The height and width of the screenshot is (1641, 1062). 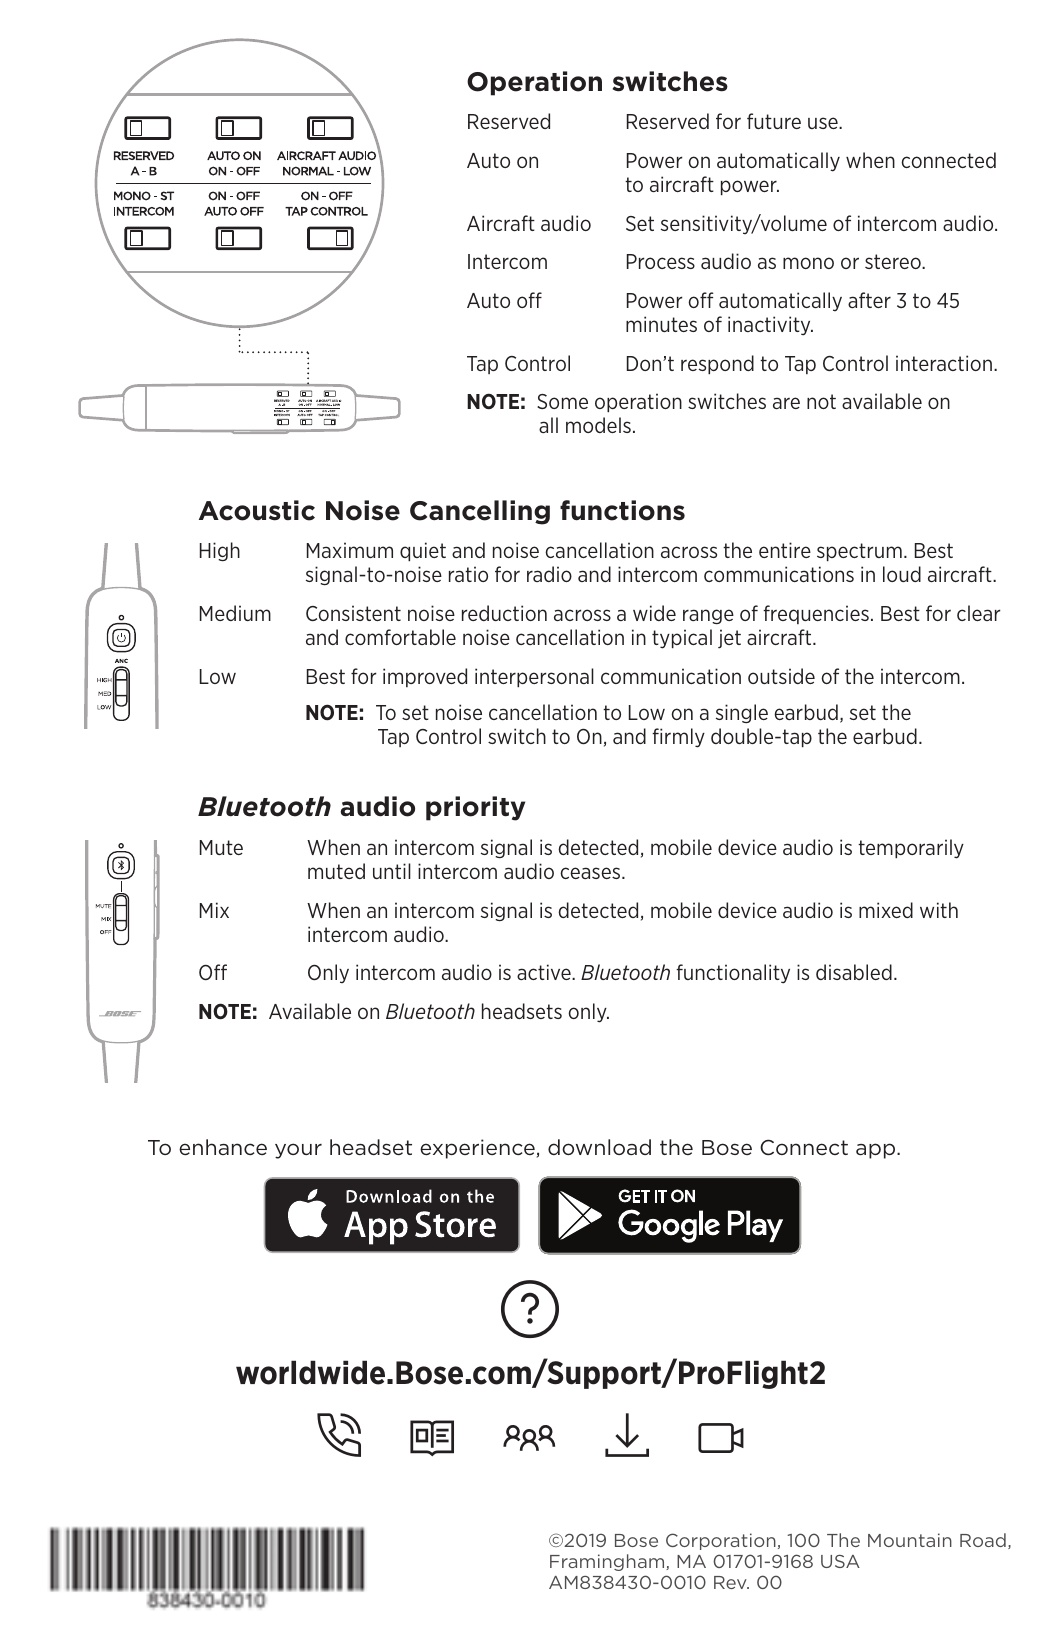 What do you see at coordinates (608, 1562) in the screenshot?
I see `Framingham` at bounding box center [608, 1562].
